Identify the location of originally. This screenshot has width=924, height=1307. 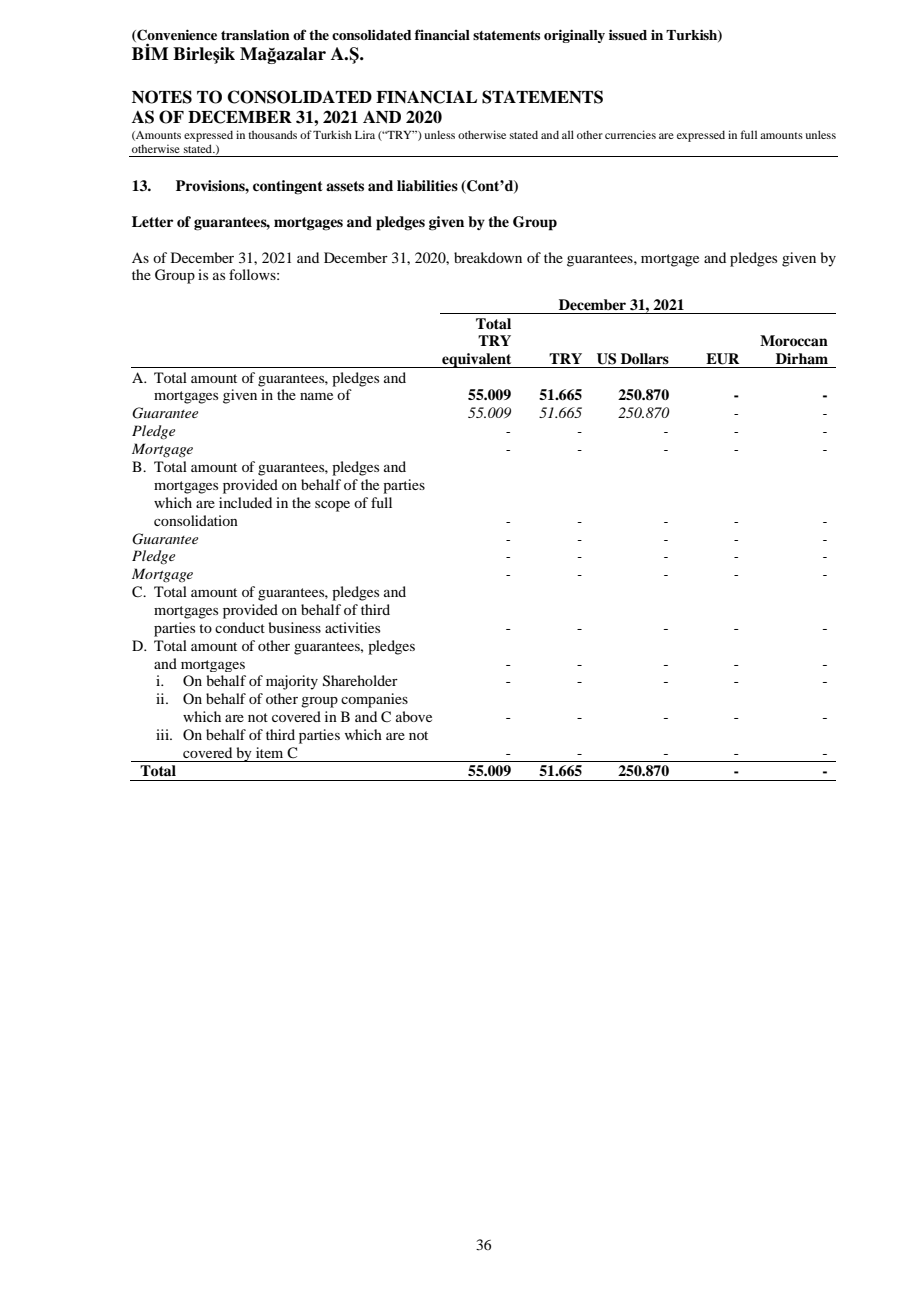
(574, 36).
